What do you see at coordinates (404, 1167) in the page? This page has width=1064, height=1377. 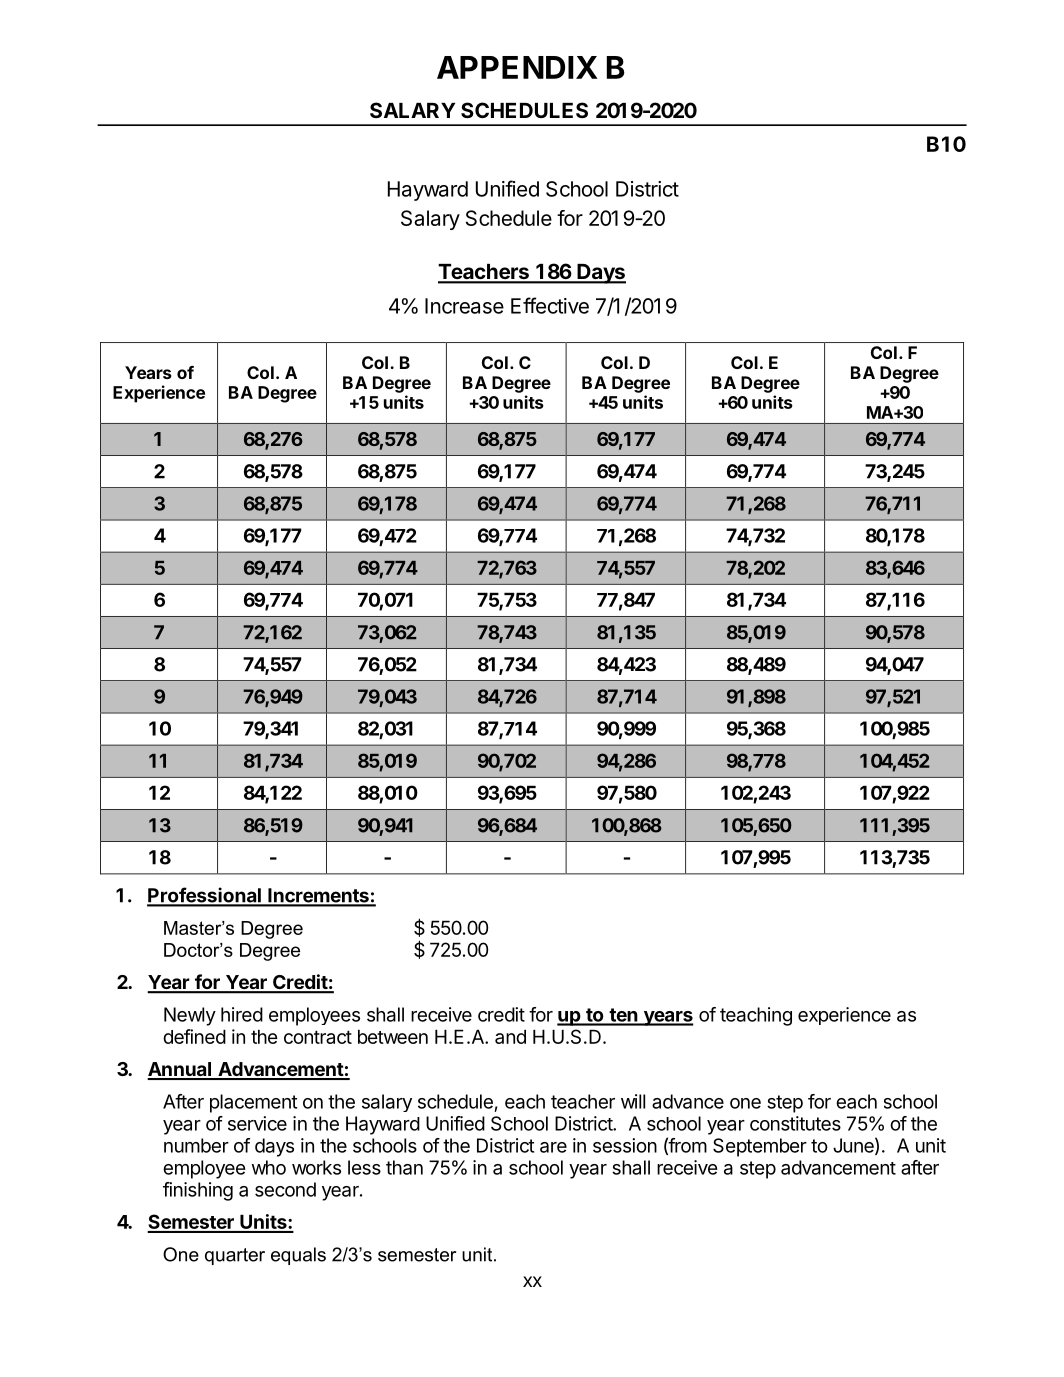 I see `than` at bounding box center [404, 1167].
